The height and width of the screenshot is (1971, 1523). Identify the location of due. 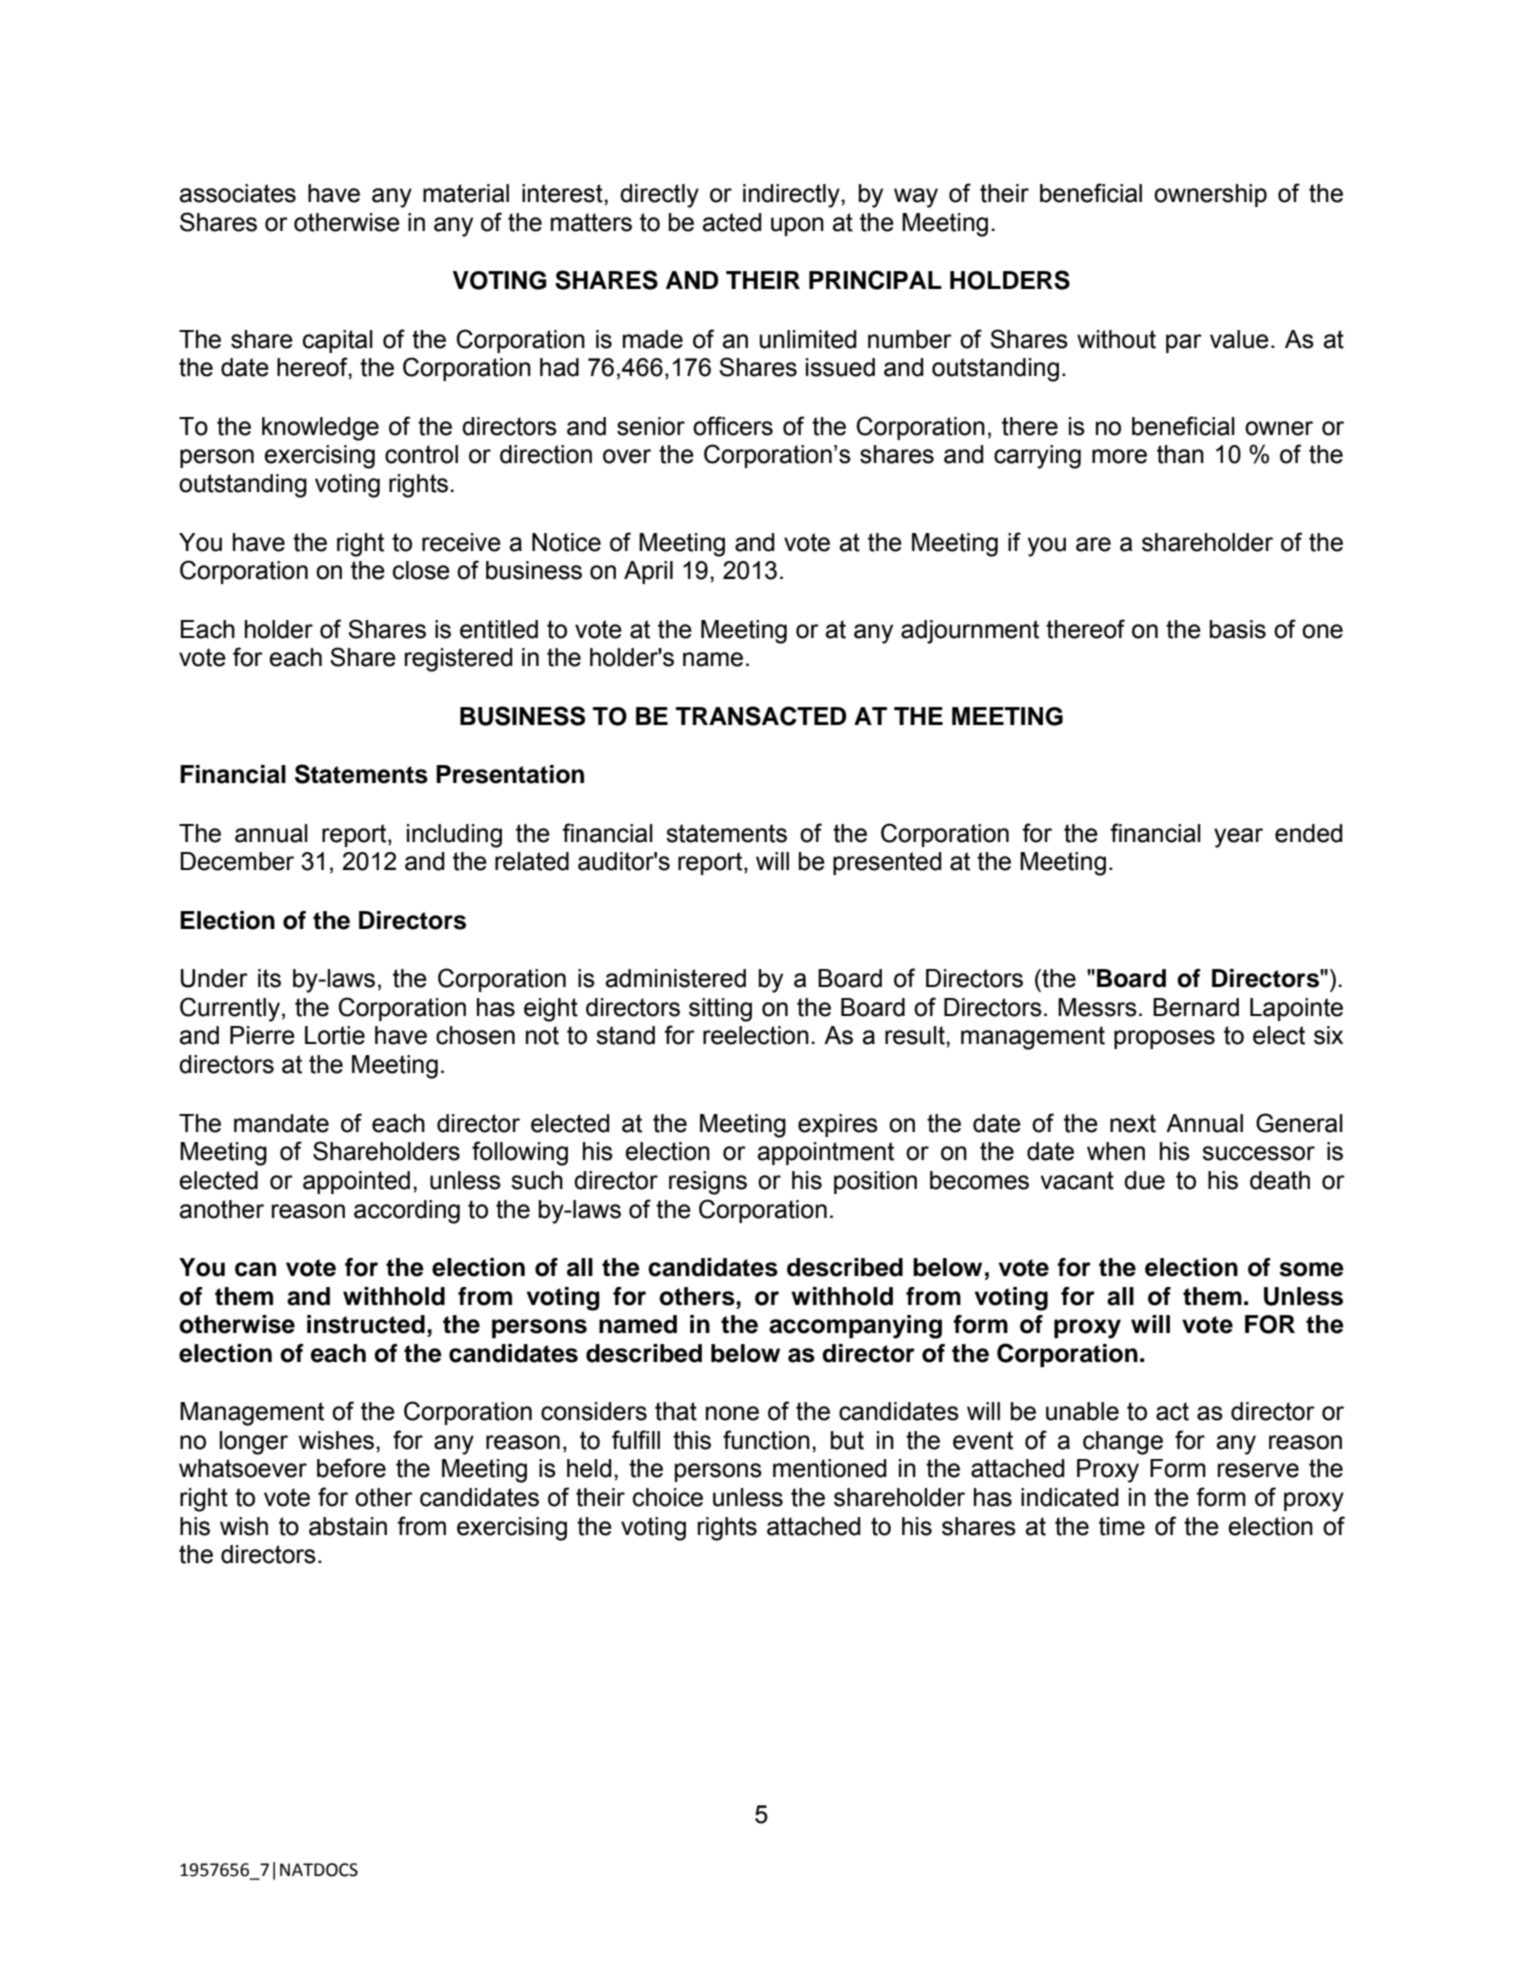
(1144, 1180).
